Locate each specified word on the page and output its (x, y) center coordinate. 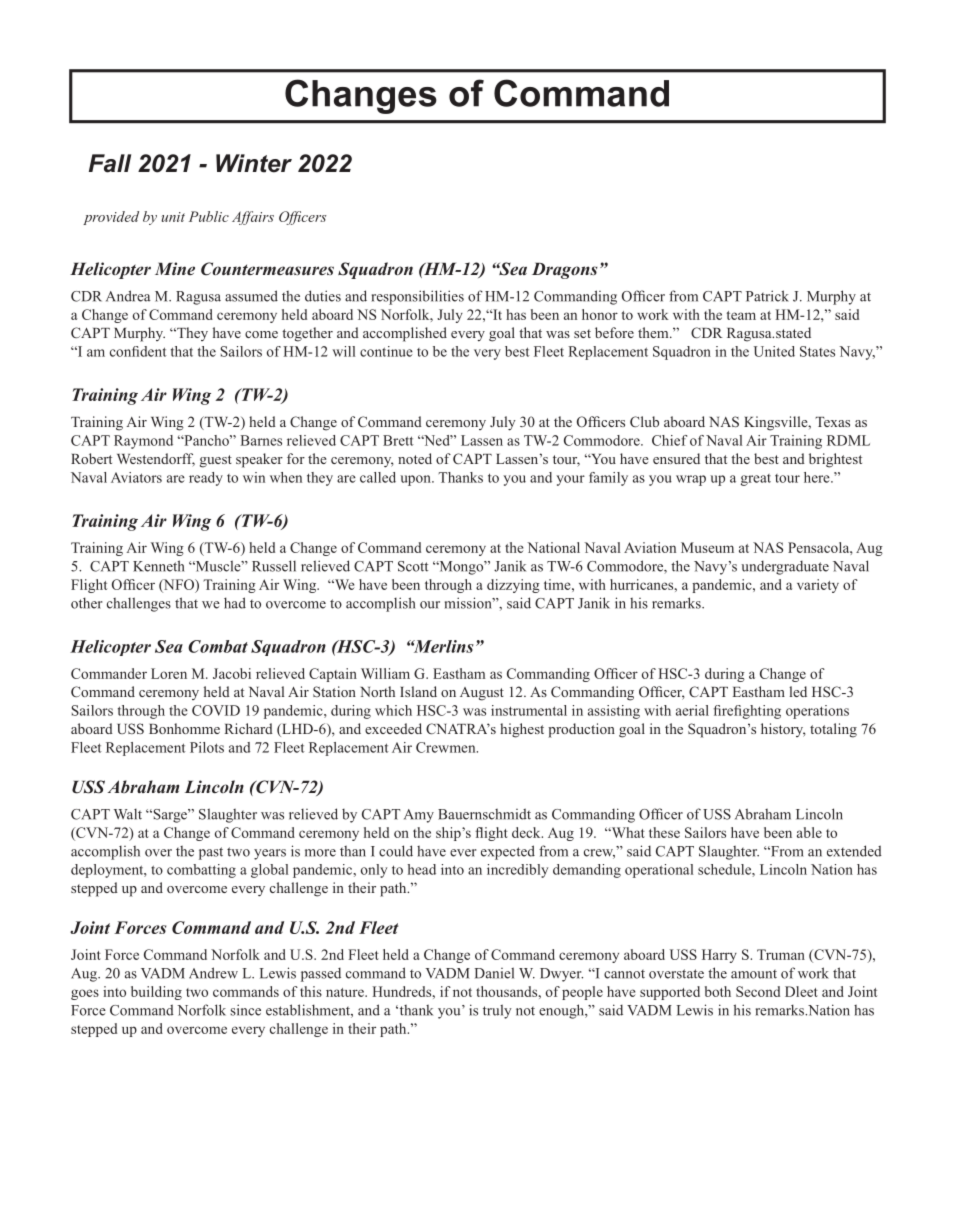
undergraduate (785, 567)
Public (209, 216)
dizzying (513, 586)
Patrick (767, 296)
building (156, 993)
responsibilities (418, 297)
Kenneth (158, 566)
